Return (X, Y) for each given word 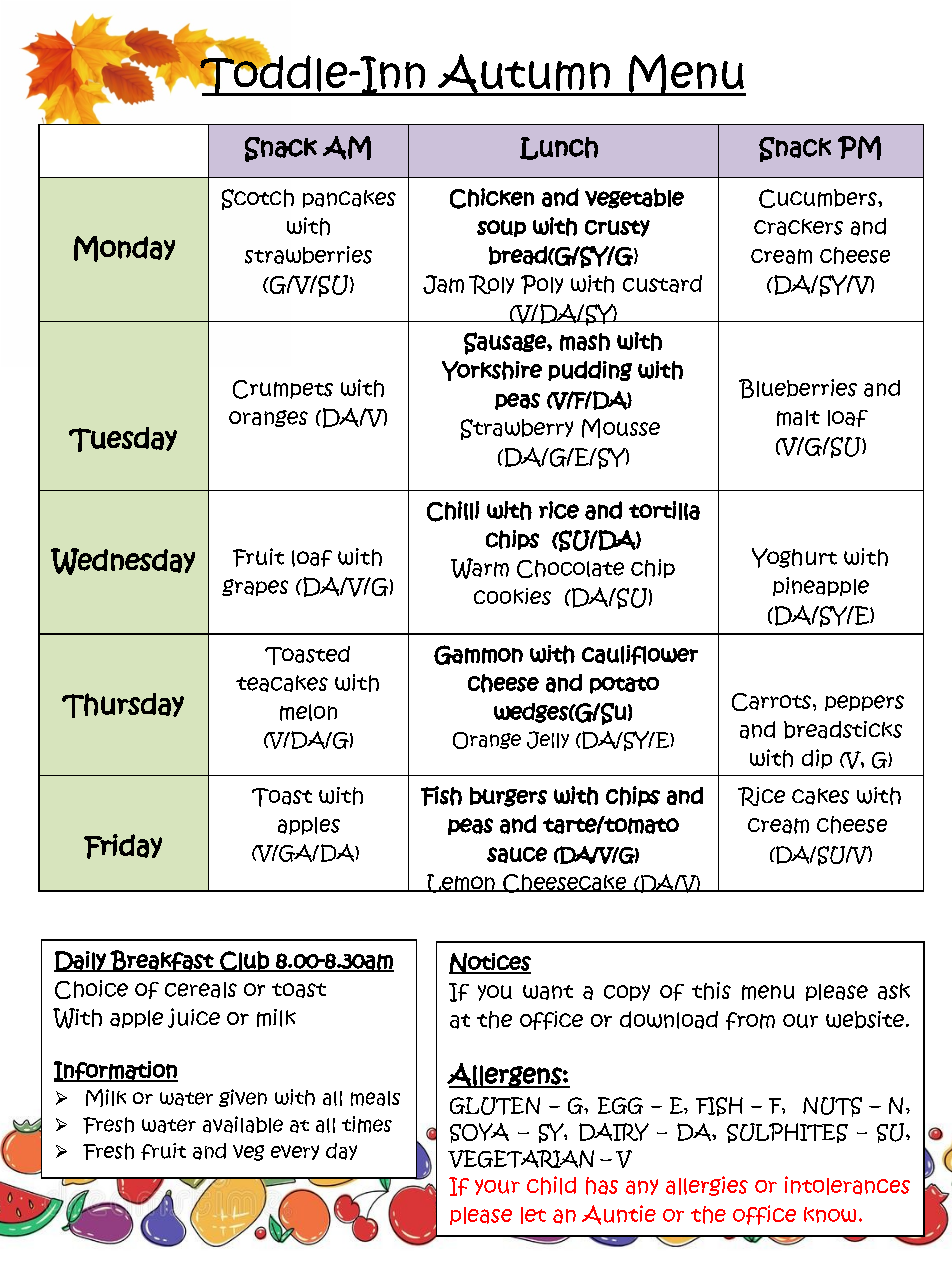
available (243, 1124)
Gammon (478, 655)
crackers (798, 227)
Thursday (123, 705)
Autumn (524, 75)
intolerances (847, 1185)
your (497, 1187)
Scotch (258, 199)
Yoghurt (794, 558)
